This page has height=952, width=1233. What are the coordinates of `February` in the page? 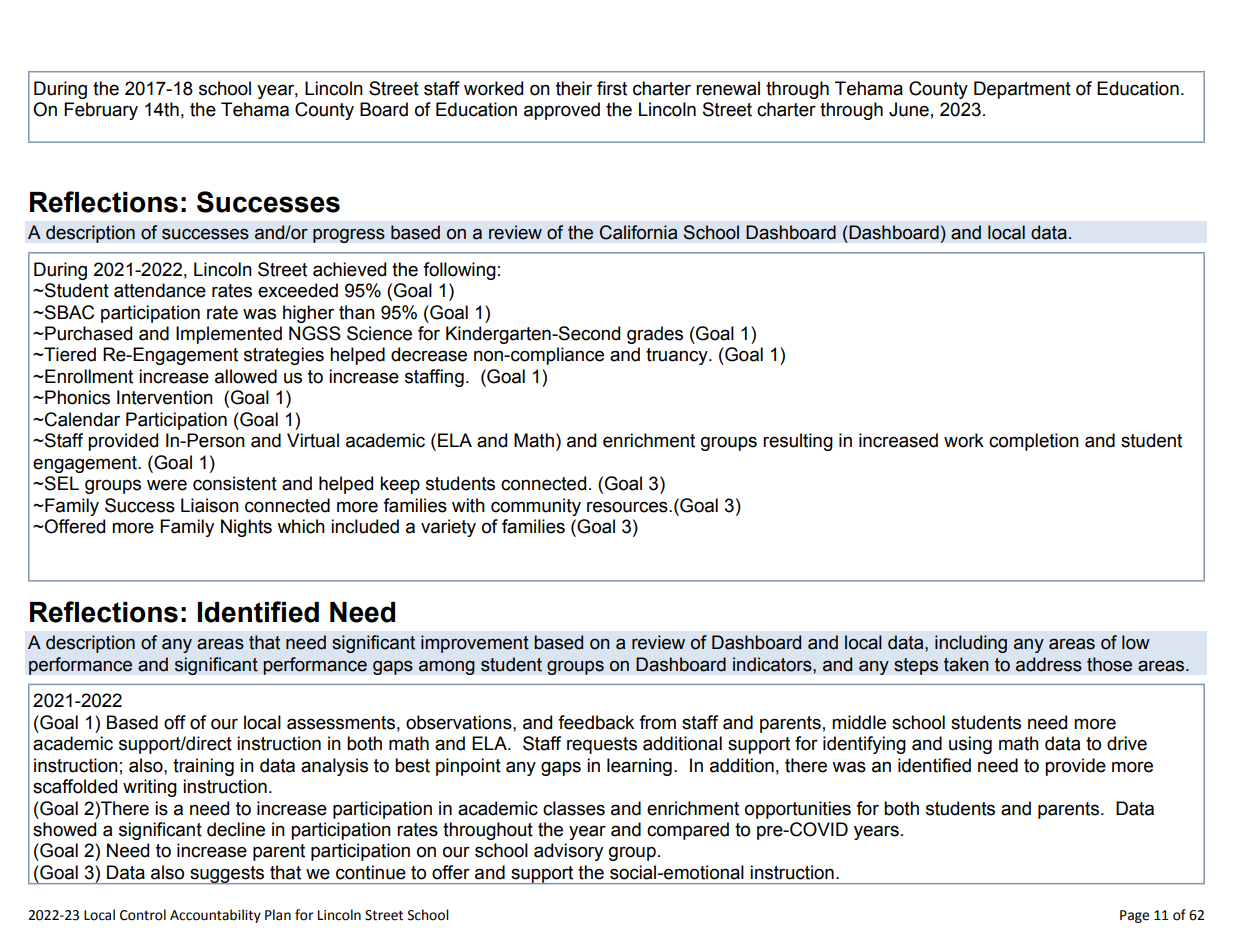 It's located at (101, 111).
